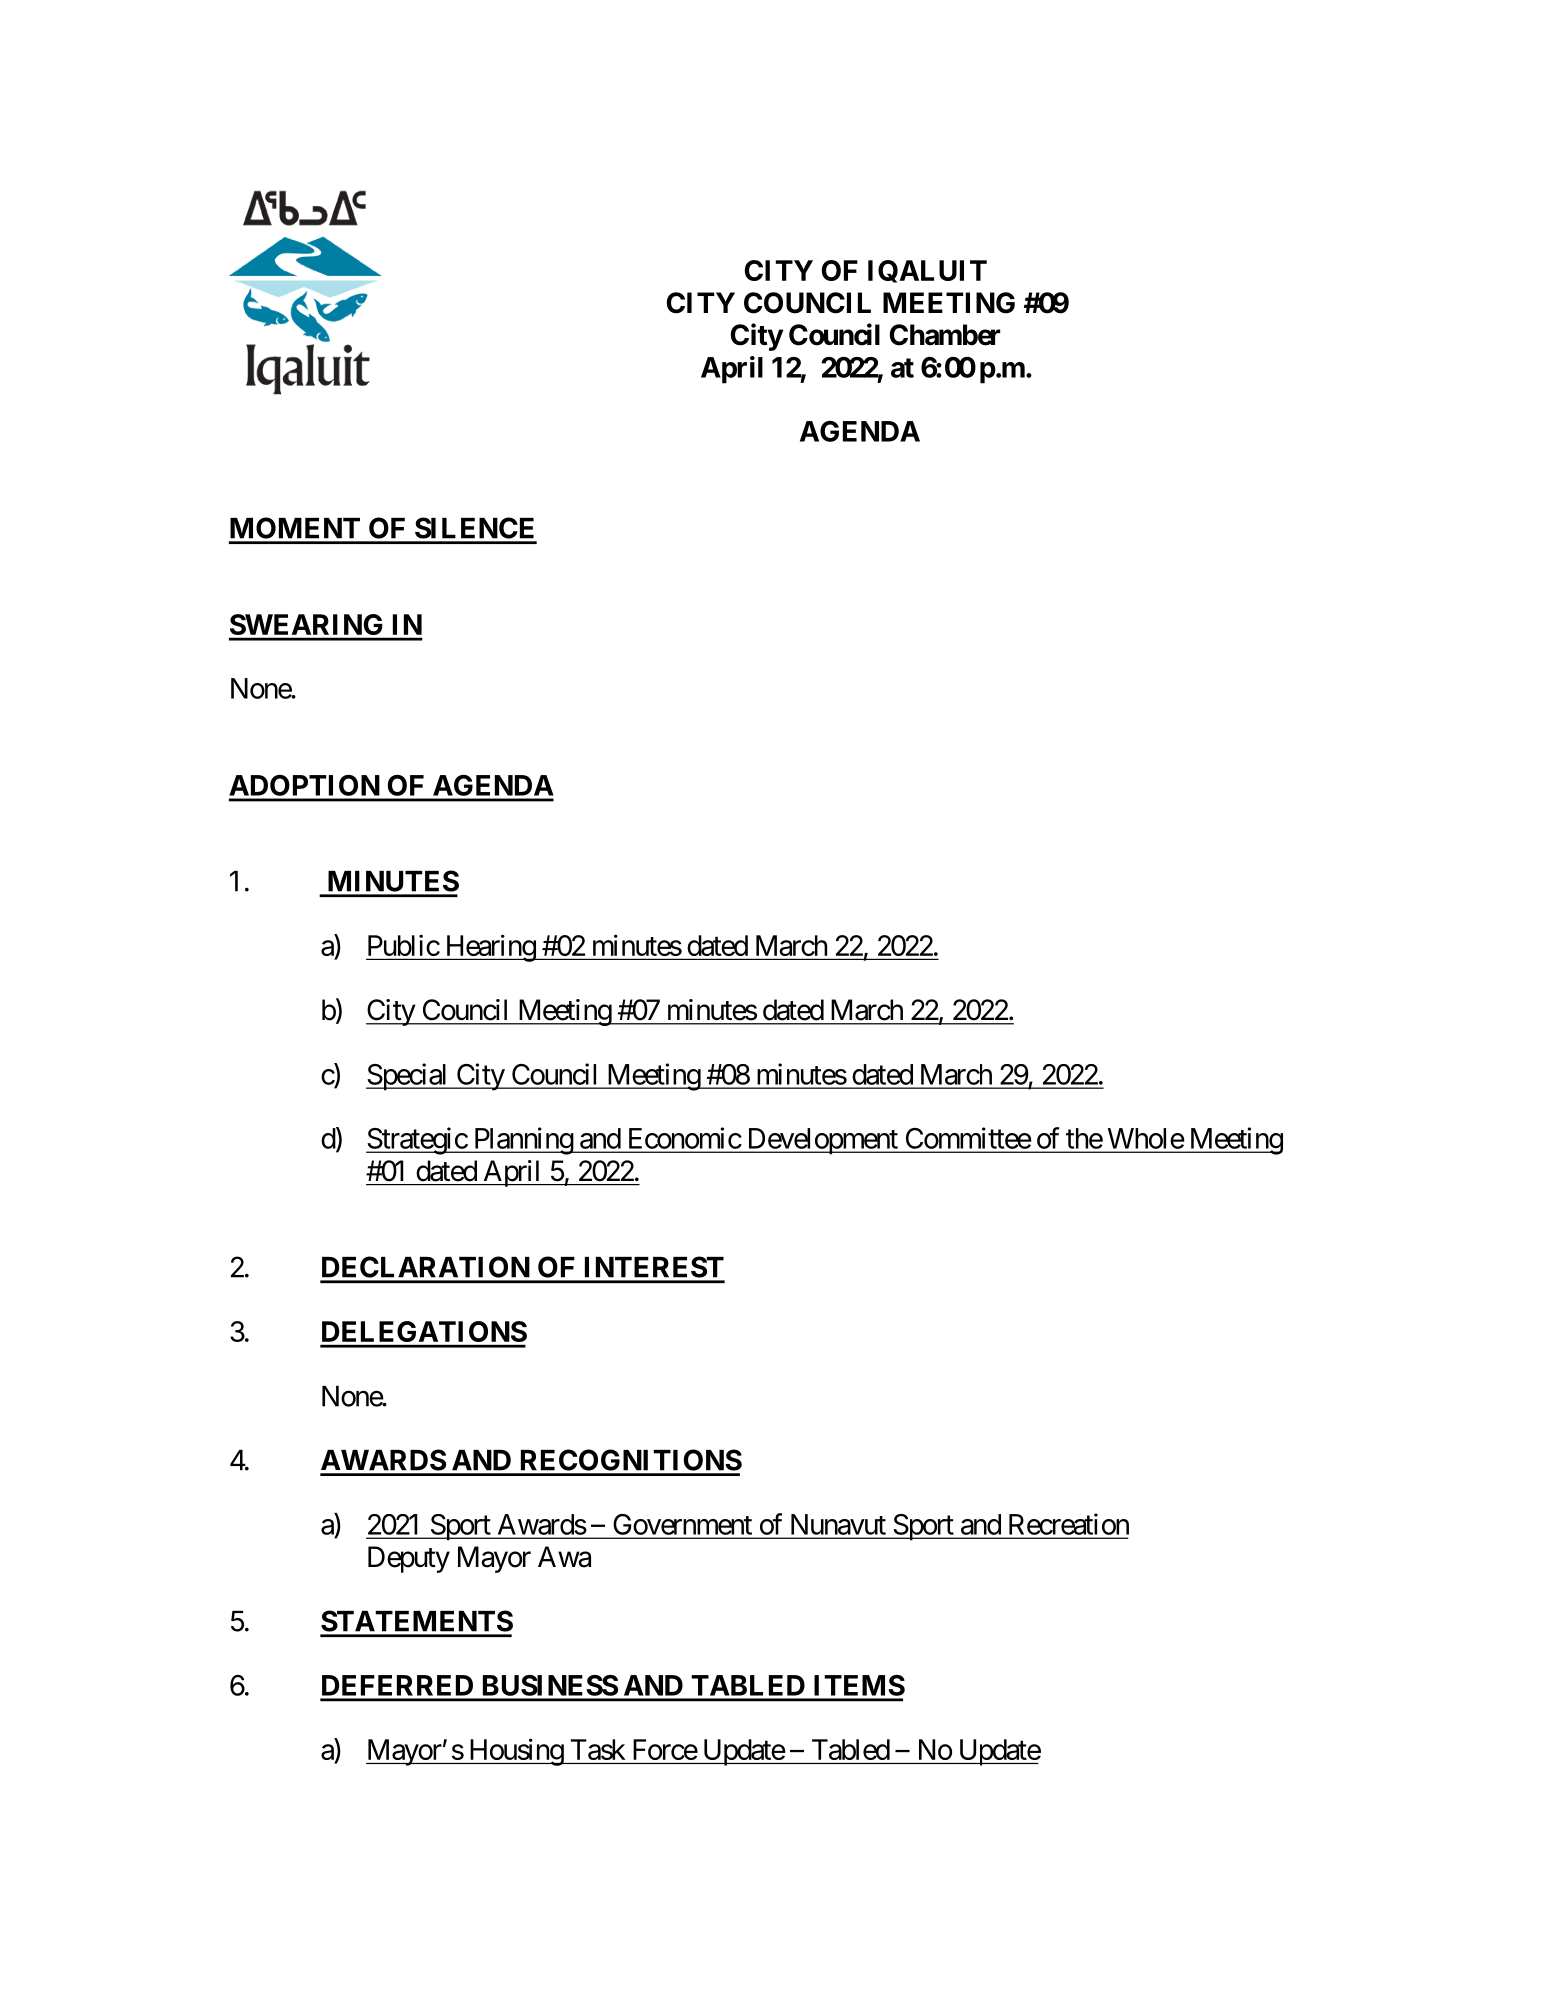  What do you see at coordinates (490, 948) in the image?
I see `Hearing` at bounding box center [490, 948].
